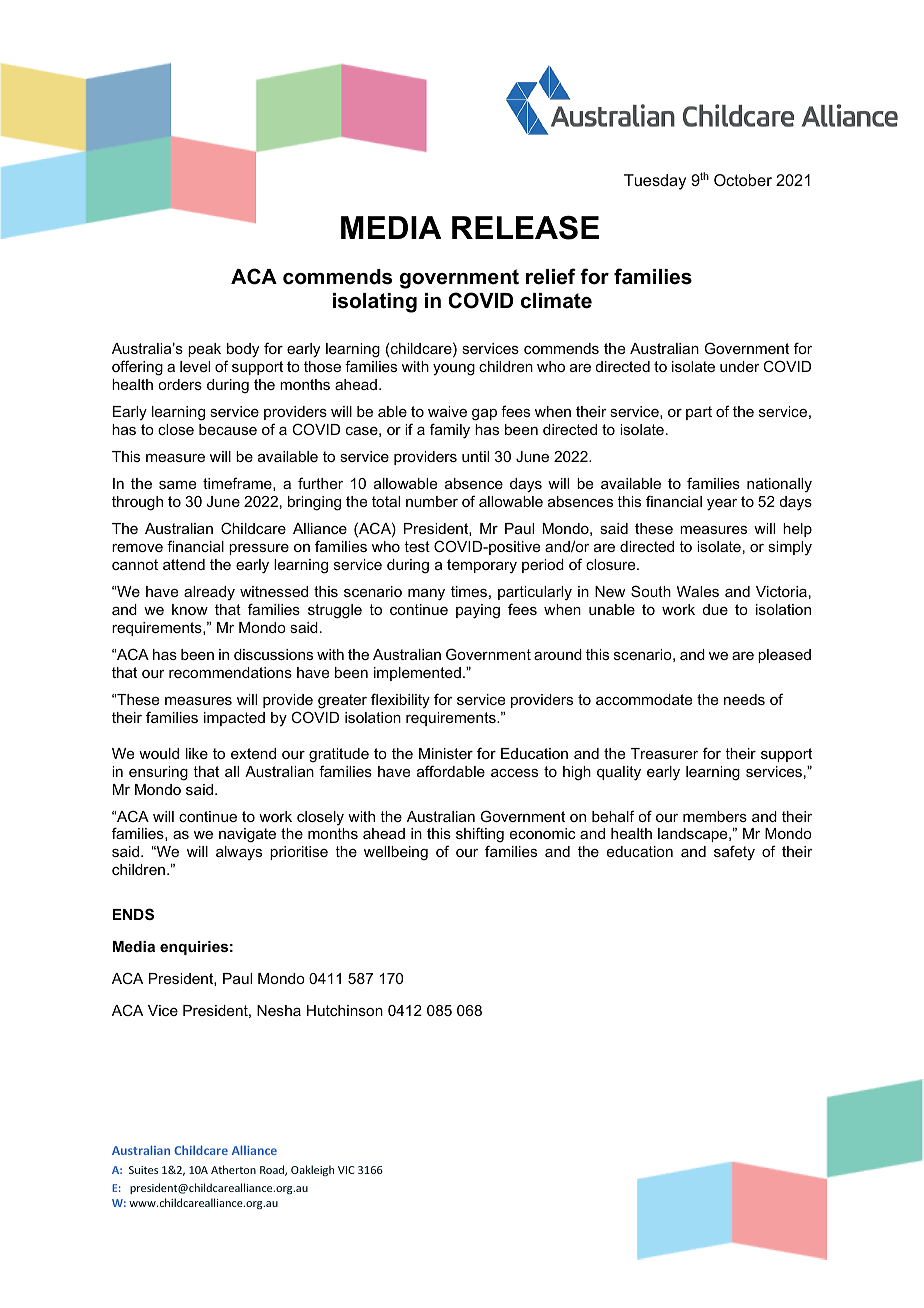 This image has width=924, height=1308. What do you see at coordinates (743, 180) in the image?
I see `October` at bounding box center [743, 180].
